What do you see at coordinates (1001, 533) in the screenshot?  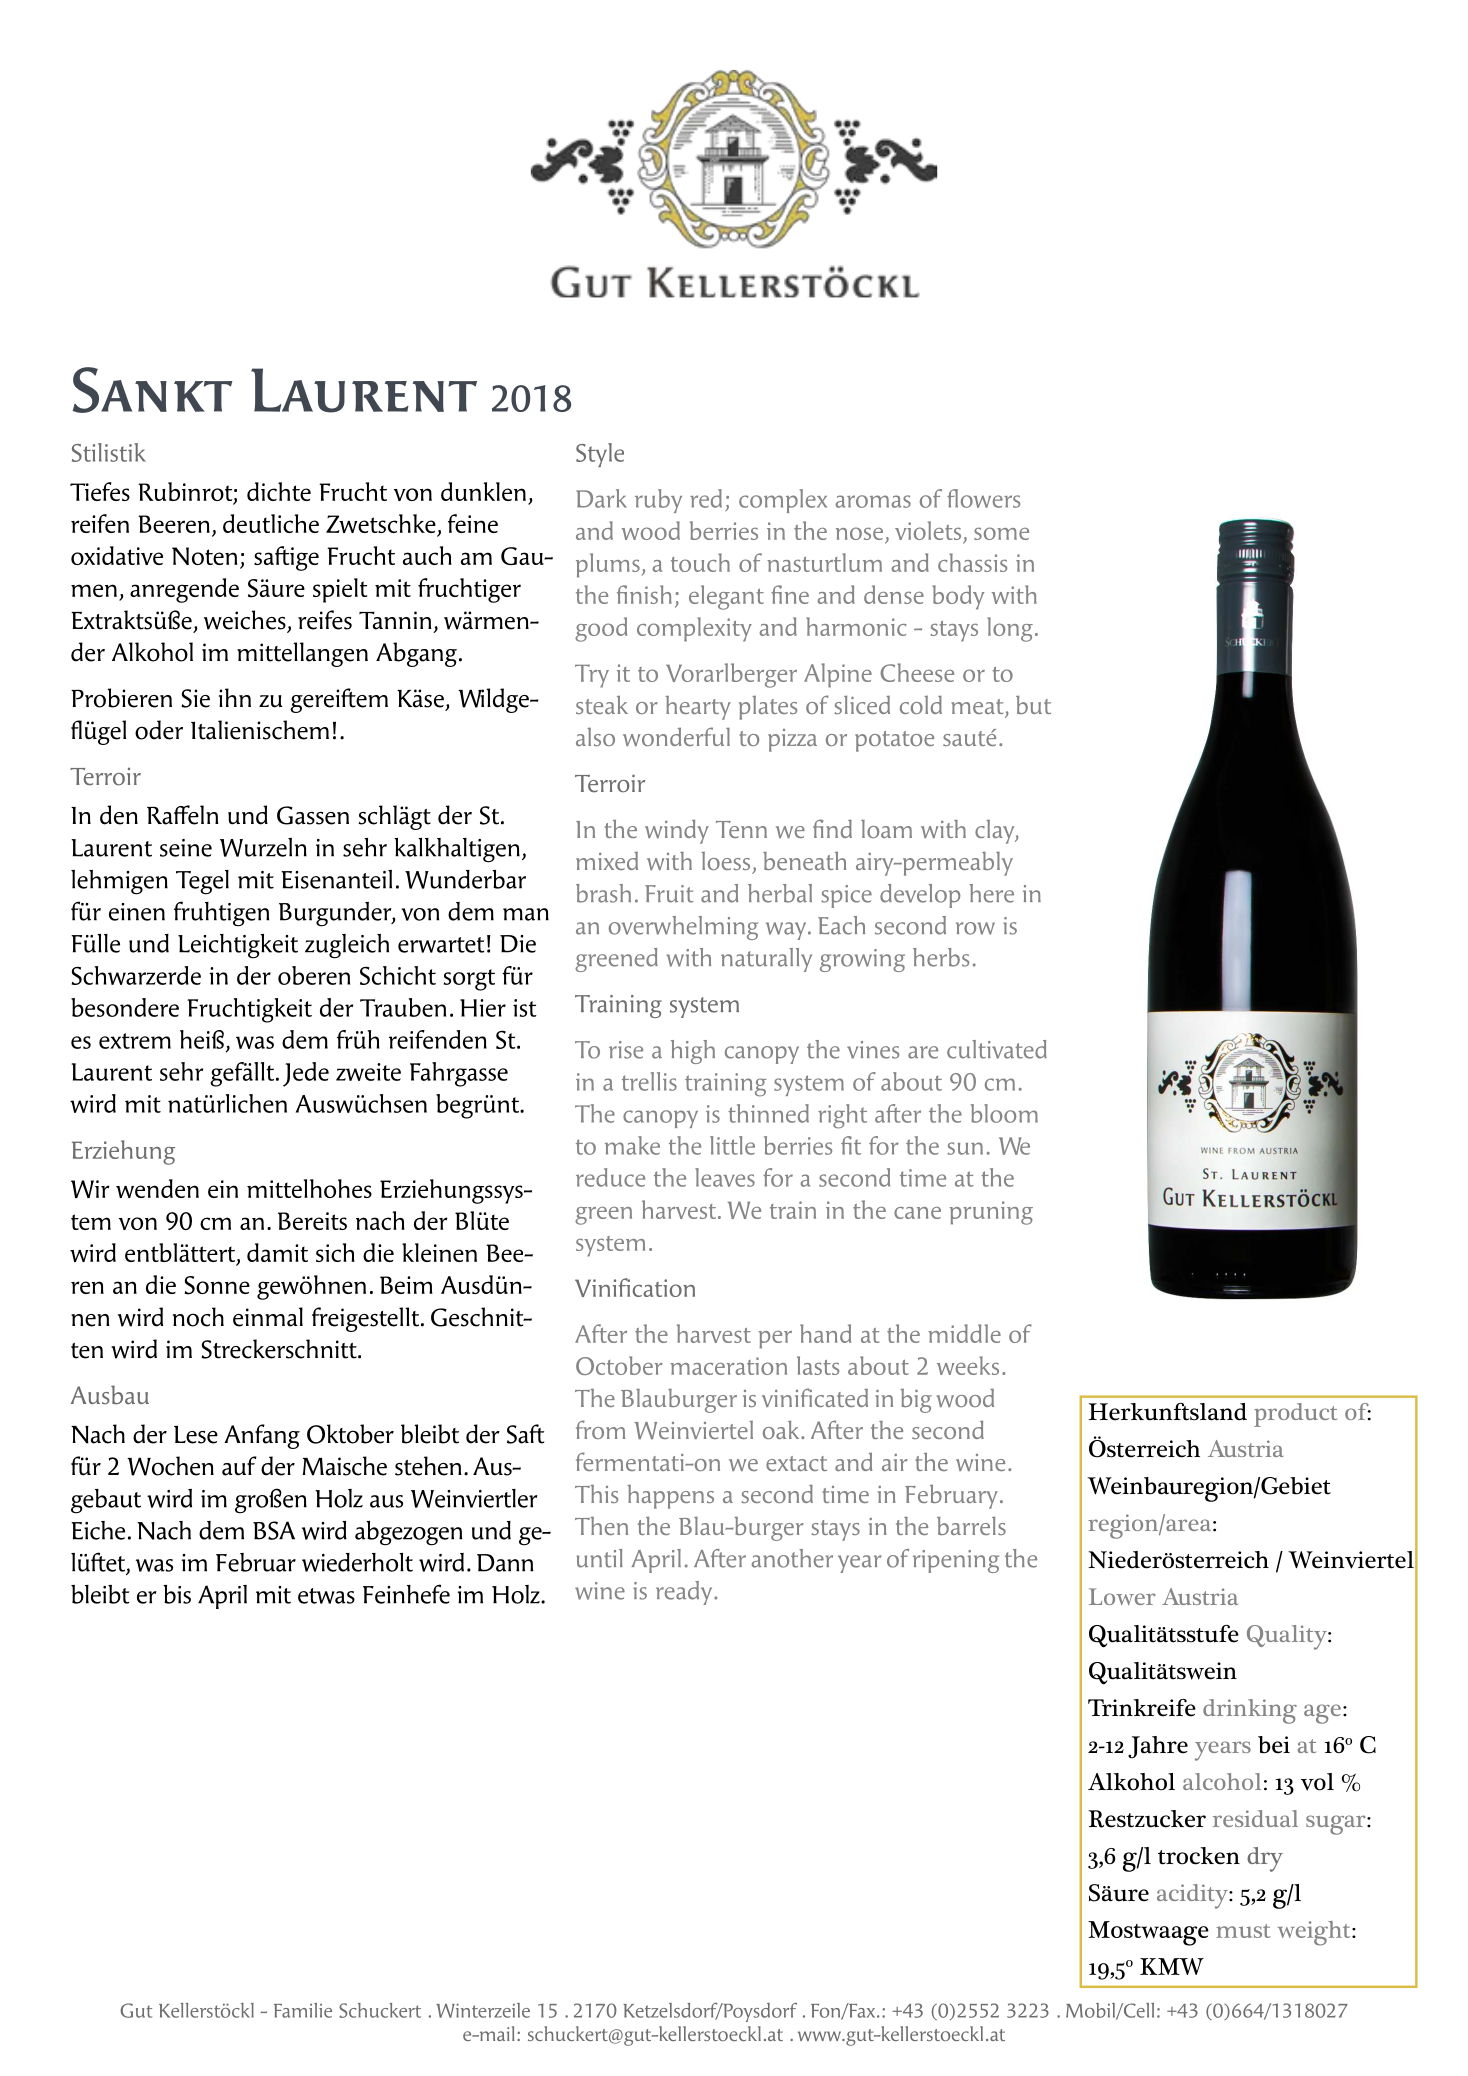 I see `some` at bounding box center [1001, 533].
